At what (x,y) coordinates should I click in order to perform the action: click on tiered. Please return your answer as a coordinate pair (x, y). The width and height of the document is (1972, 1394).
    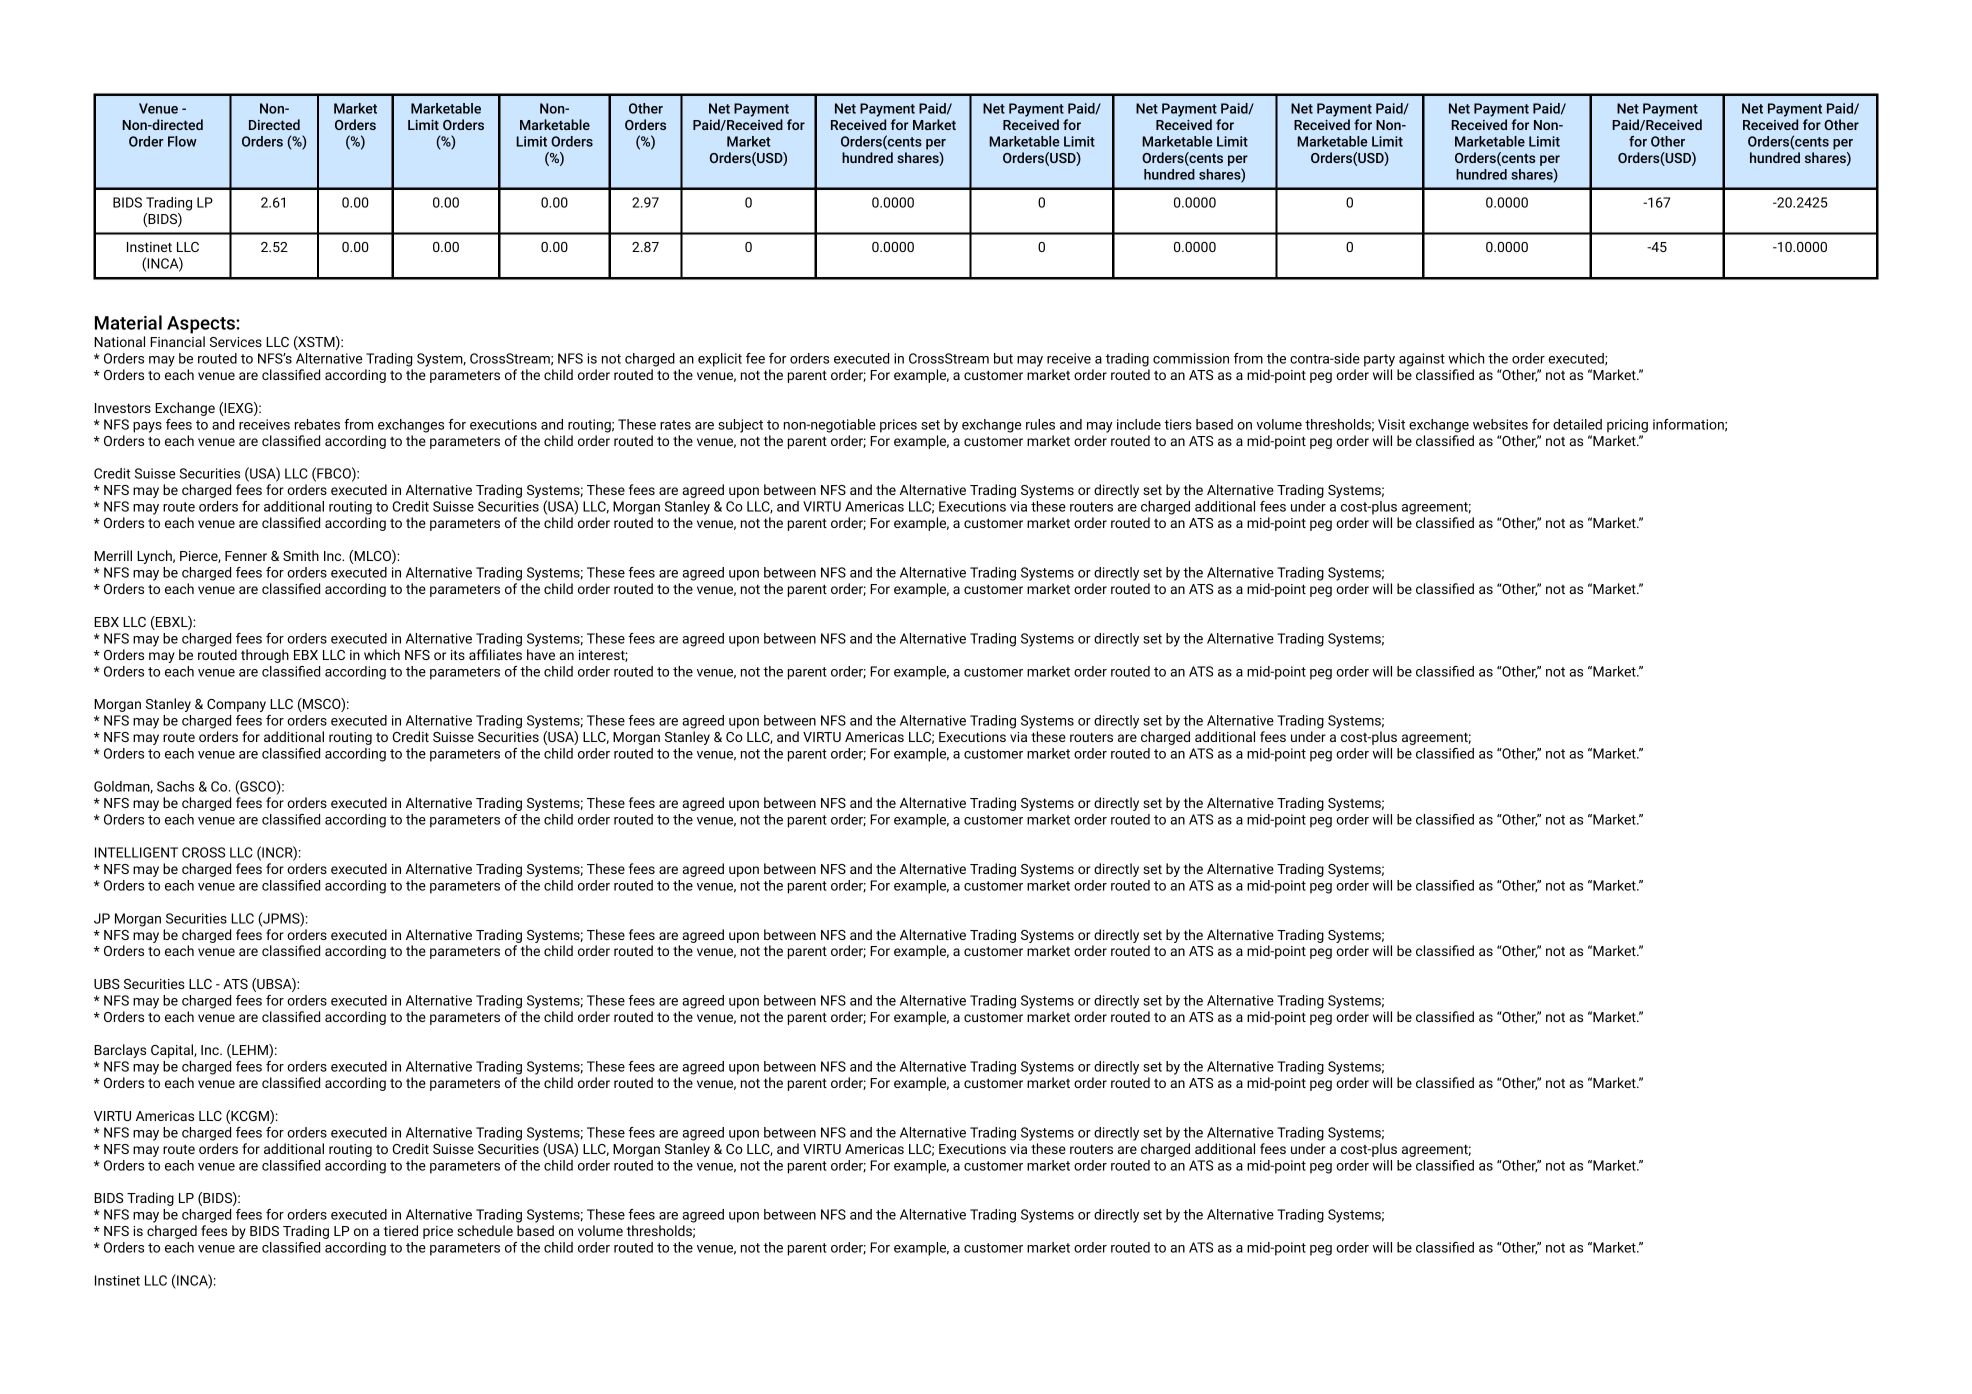
    Looking at the image, I should click on (401, 1230).
